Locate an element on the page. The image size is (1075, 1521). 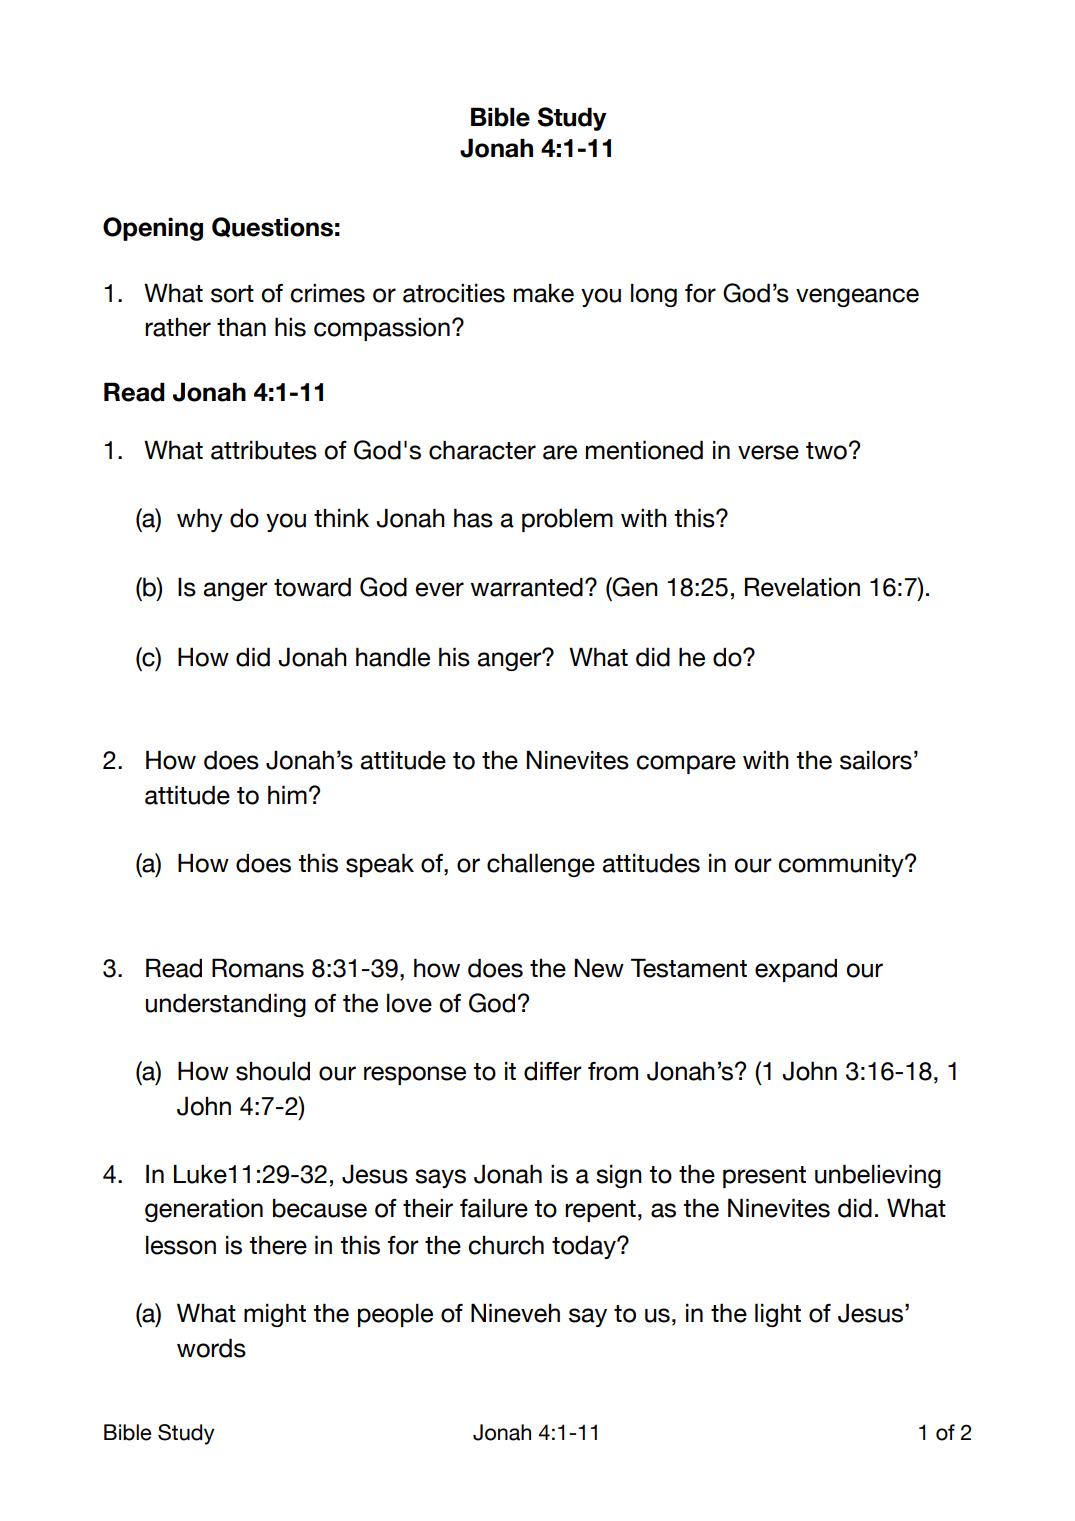
light is located at coordinates (778, 1315).
